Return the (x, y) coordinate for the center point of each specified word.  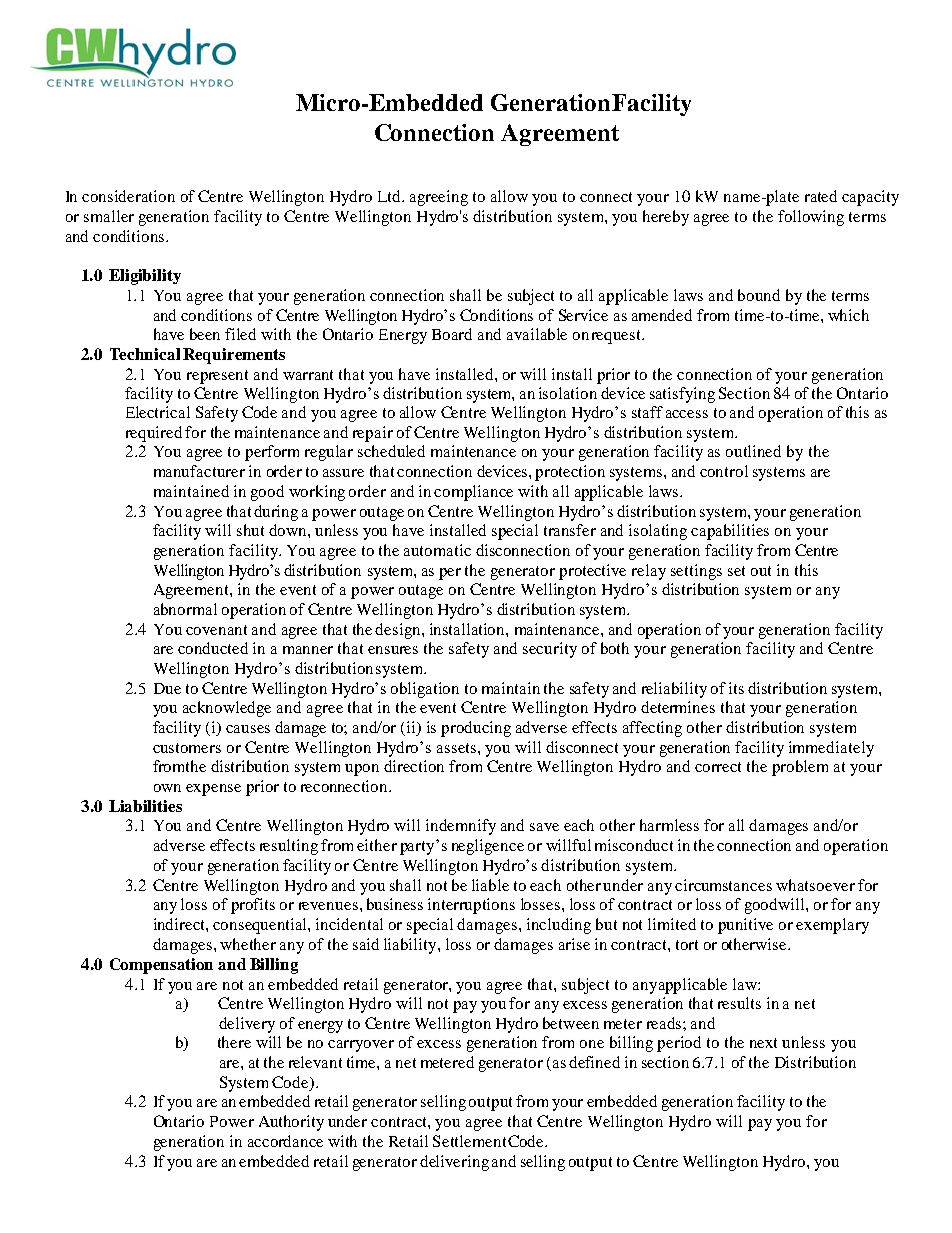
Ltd (391, 196)
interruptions (471, 906)
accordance (285, 1141)
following (811, 218)
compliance (473, 493)
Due (167, 688)
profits (253, 906)
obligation (425, 690)
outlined (753, 451)
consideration (128, 196)
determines (678, 707)
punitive (745, 926)
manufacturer (199, 471)
